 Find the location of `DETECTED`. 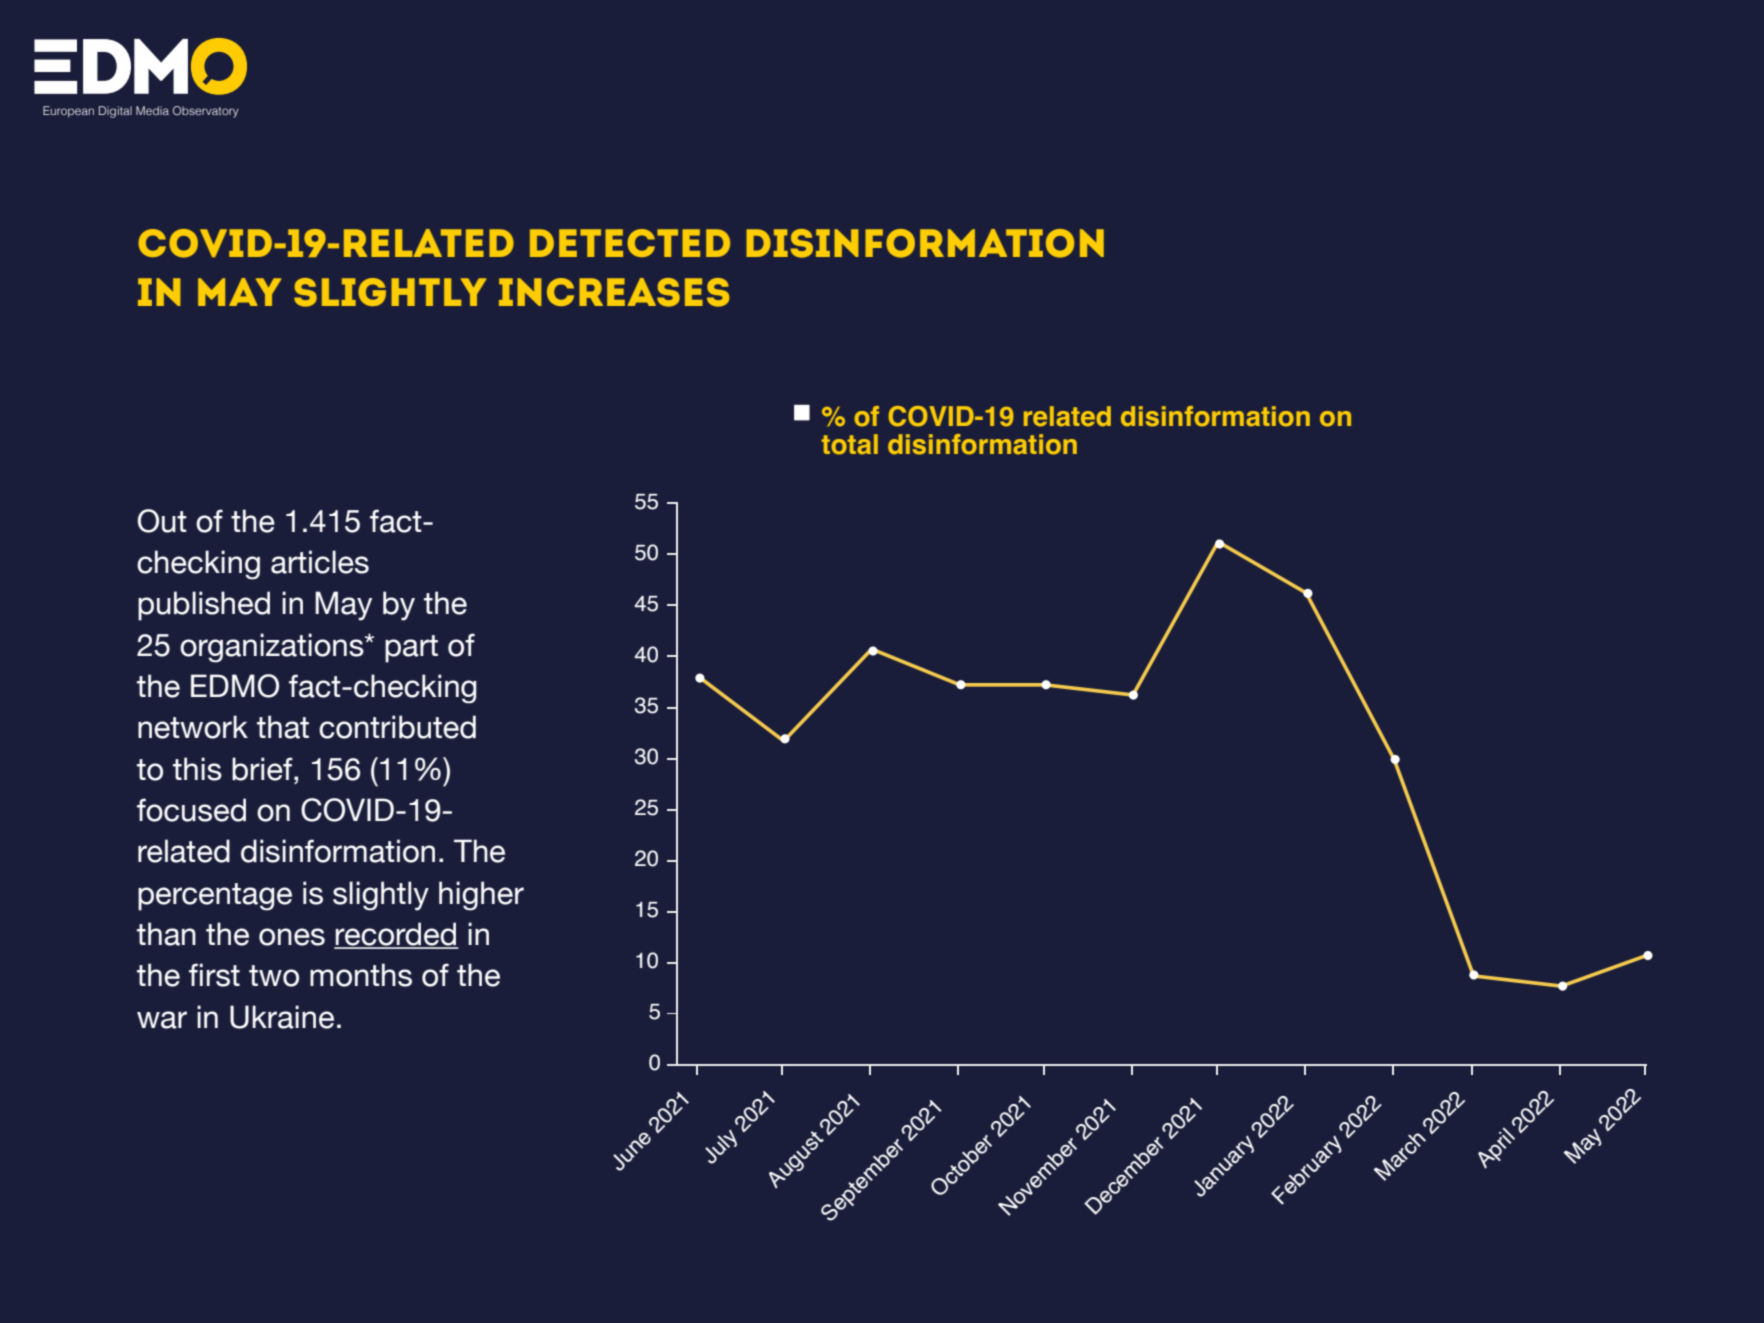

DETECTED is located at coordinates (630, 243).
